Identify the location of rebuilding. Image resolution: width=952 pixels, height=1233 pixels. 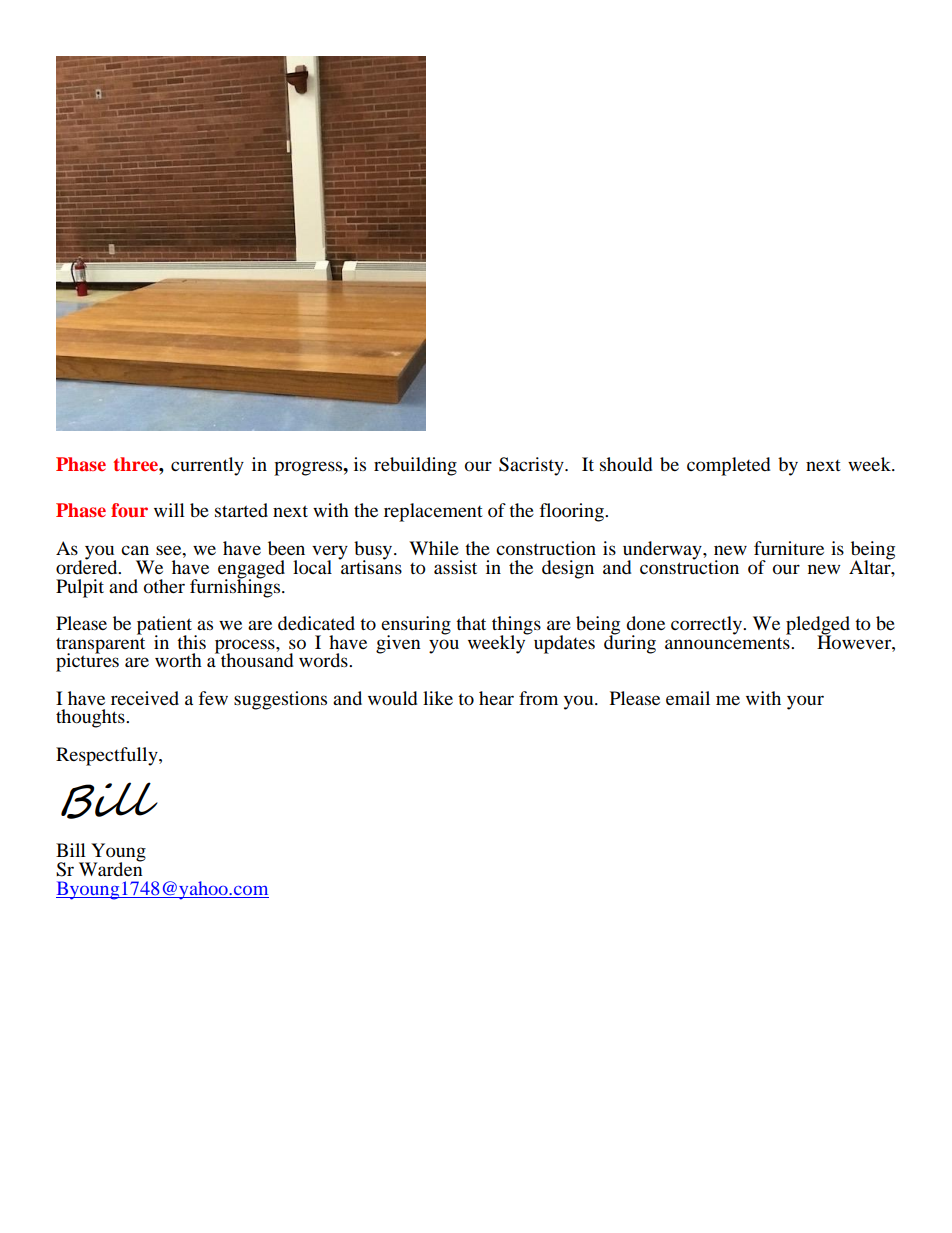
(415, 466).
